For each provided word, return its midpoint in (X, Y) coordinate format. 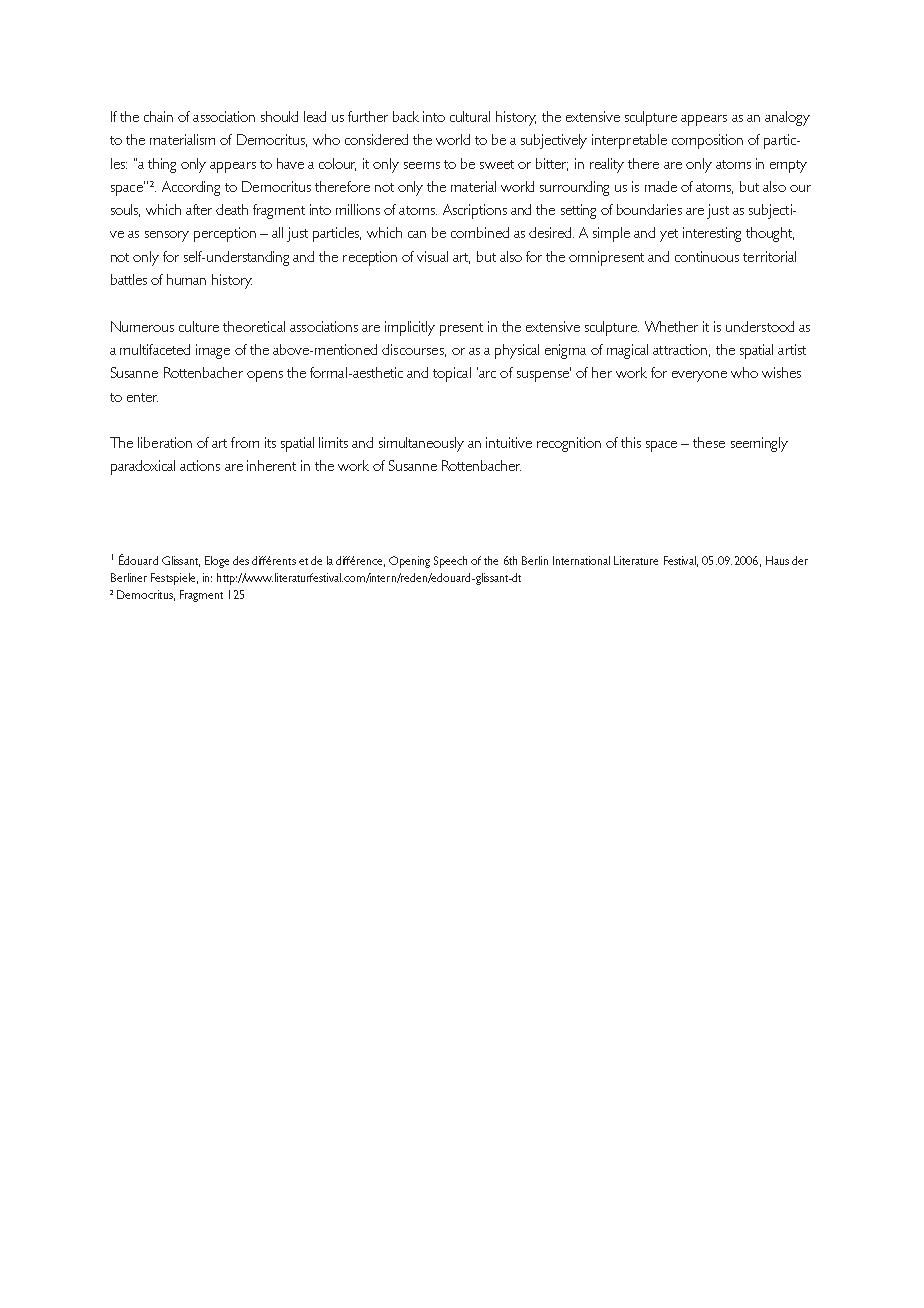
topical (452, 374)
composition (707, 141)
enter (142, 397)
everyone (699, 376)
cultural (470, 116)
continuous (707, 256)
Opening (409, 562)
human (186, 279)
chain (158, 116)
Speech (450, 562)
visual (432, 256)
